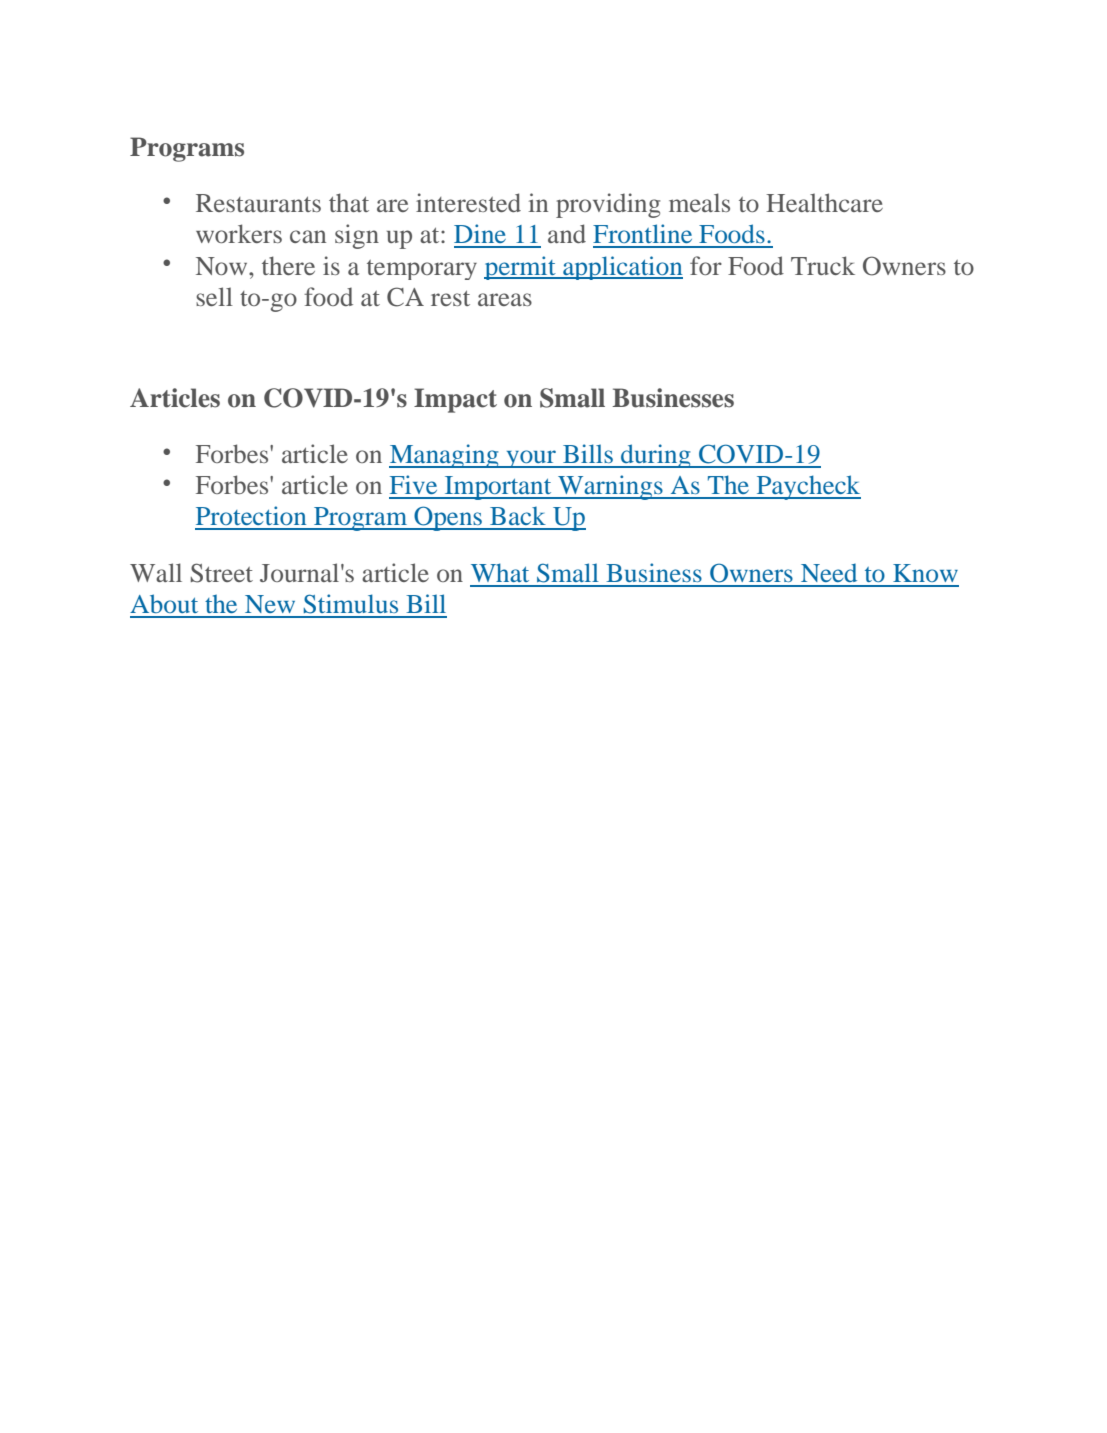 The image size is (1107, 1433). What do you see at coordinates (823, 265) in the screenshot?
I see `Truck` at bounding box center [823, 265].
